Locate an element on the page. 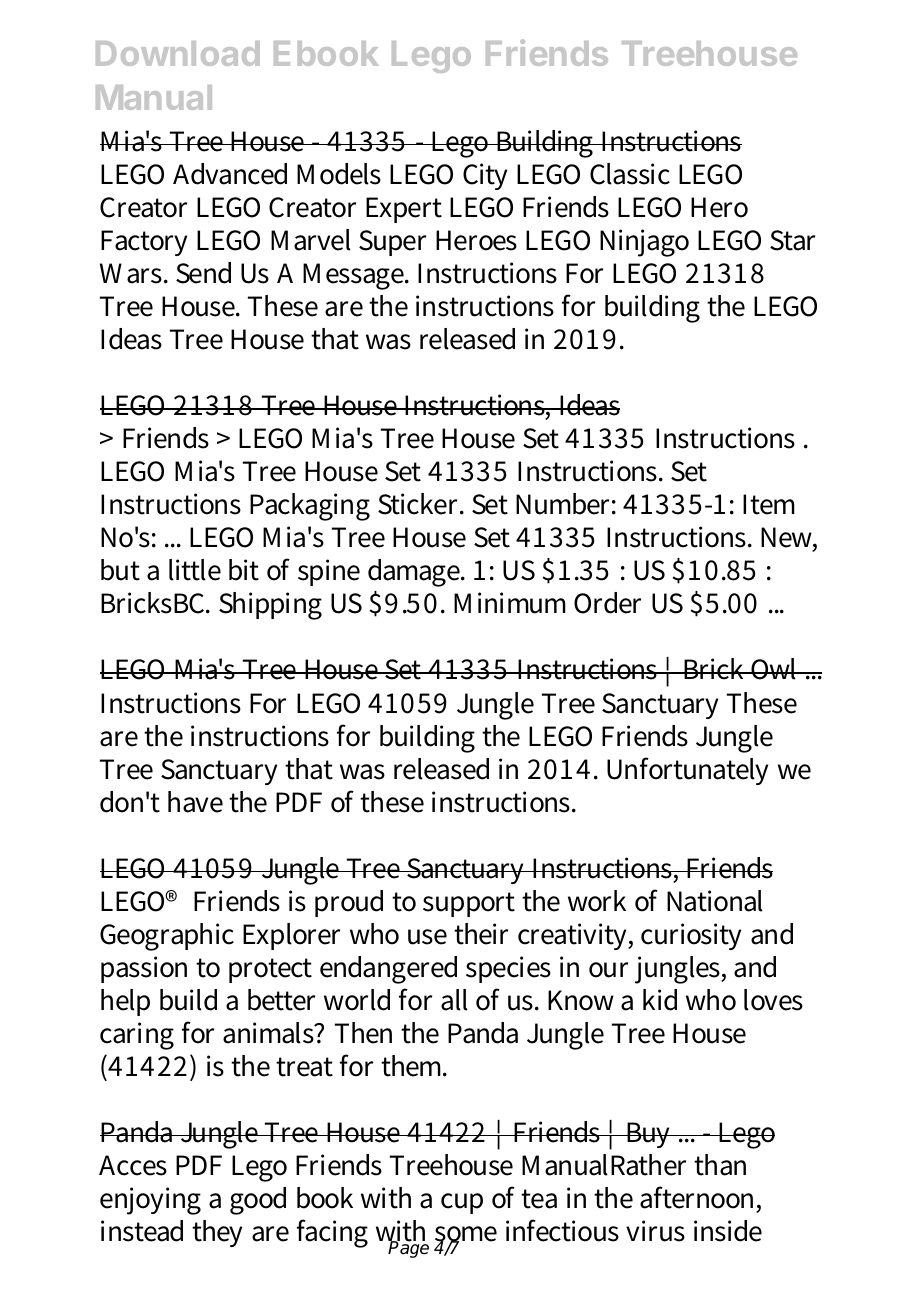 Image resolution: width=924 pixels, height=1311 pixels. have is located at coordinates (195, 802).
